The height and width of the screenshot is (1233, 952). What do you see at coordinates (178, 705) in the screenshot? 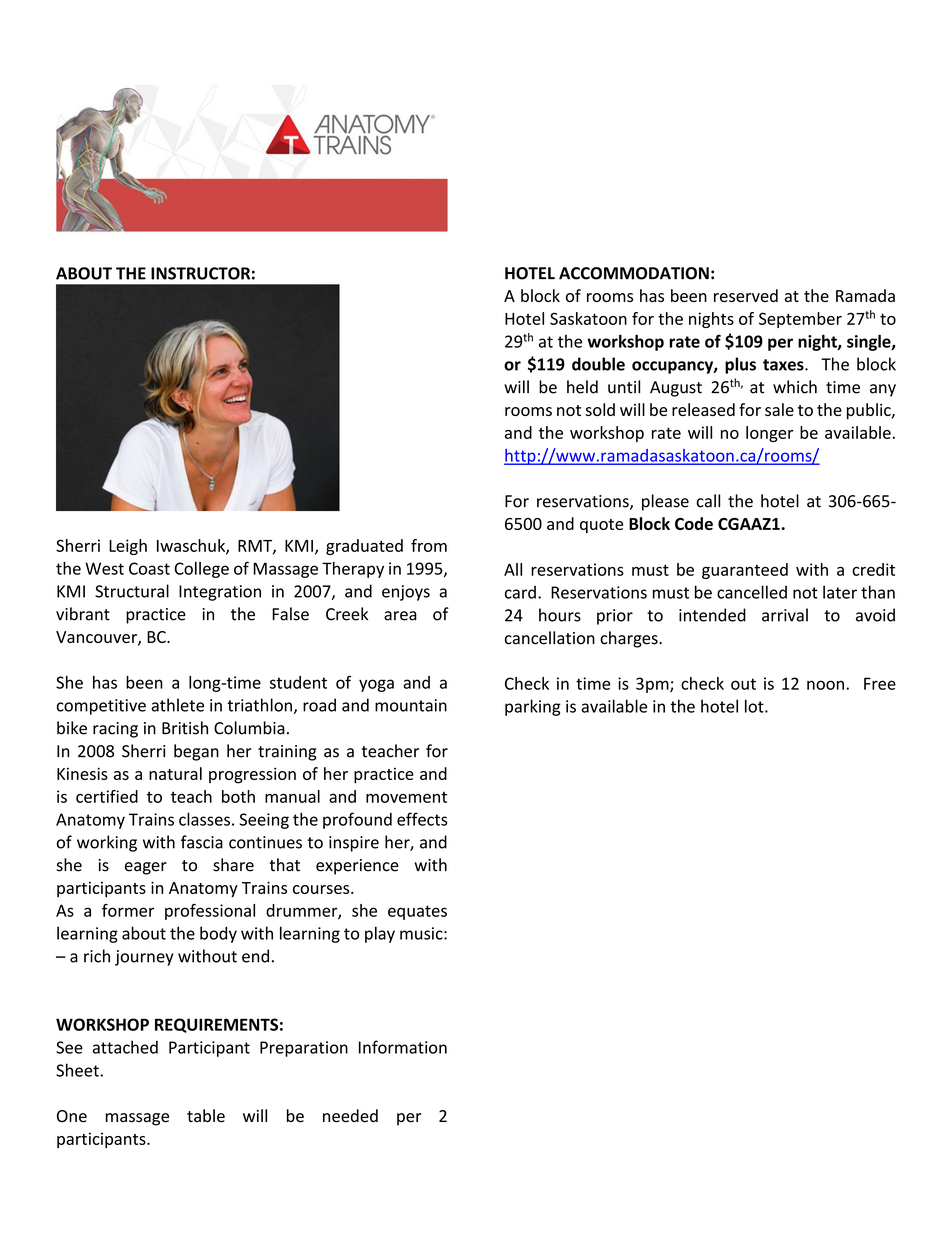
I see `athlete` at bounding box center [178, 705].
